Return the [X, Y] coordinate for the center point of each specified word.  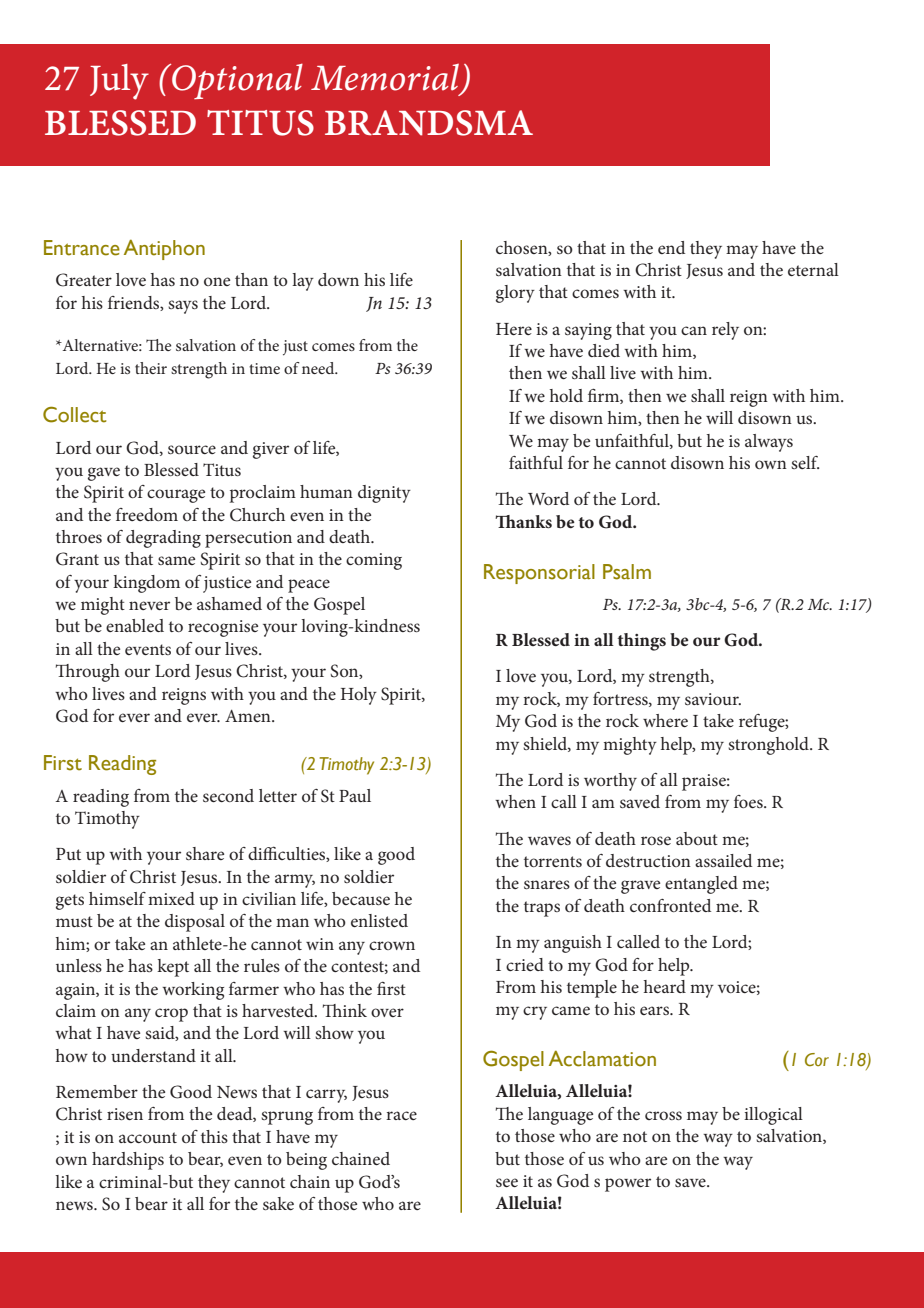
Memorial [386, 78]
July [119, 82]
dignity [384, 494]
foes [749, 801]
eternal [813, 269]
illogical [773, 1116]
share [205, 853]
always [769, 443]
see [507, 1182]
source [192, 449]
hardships [128, 1161]
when [515, 801]
